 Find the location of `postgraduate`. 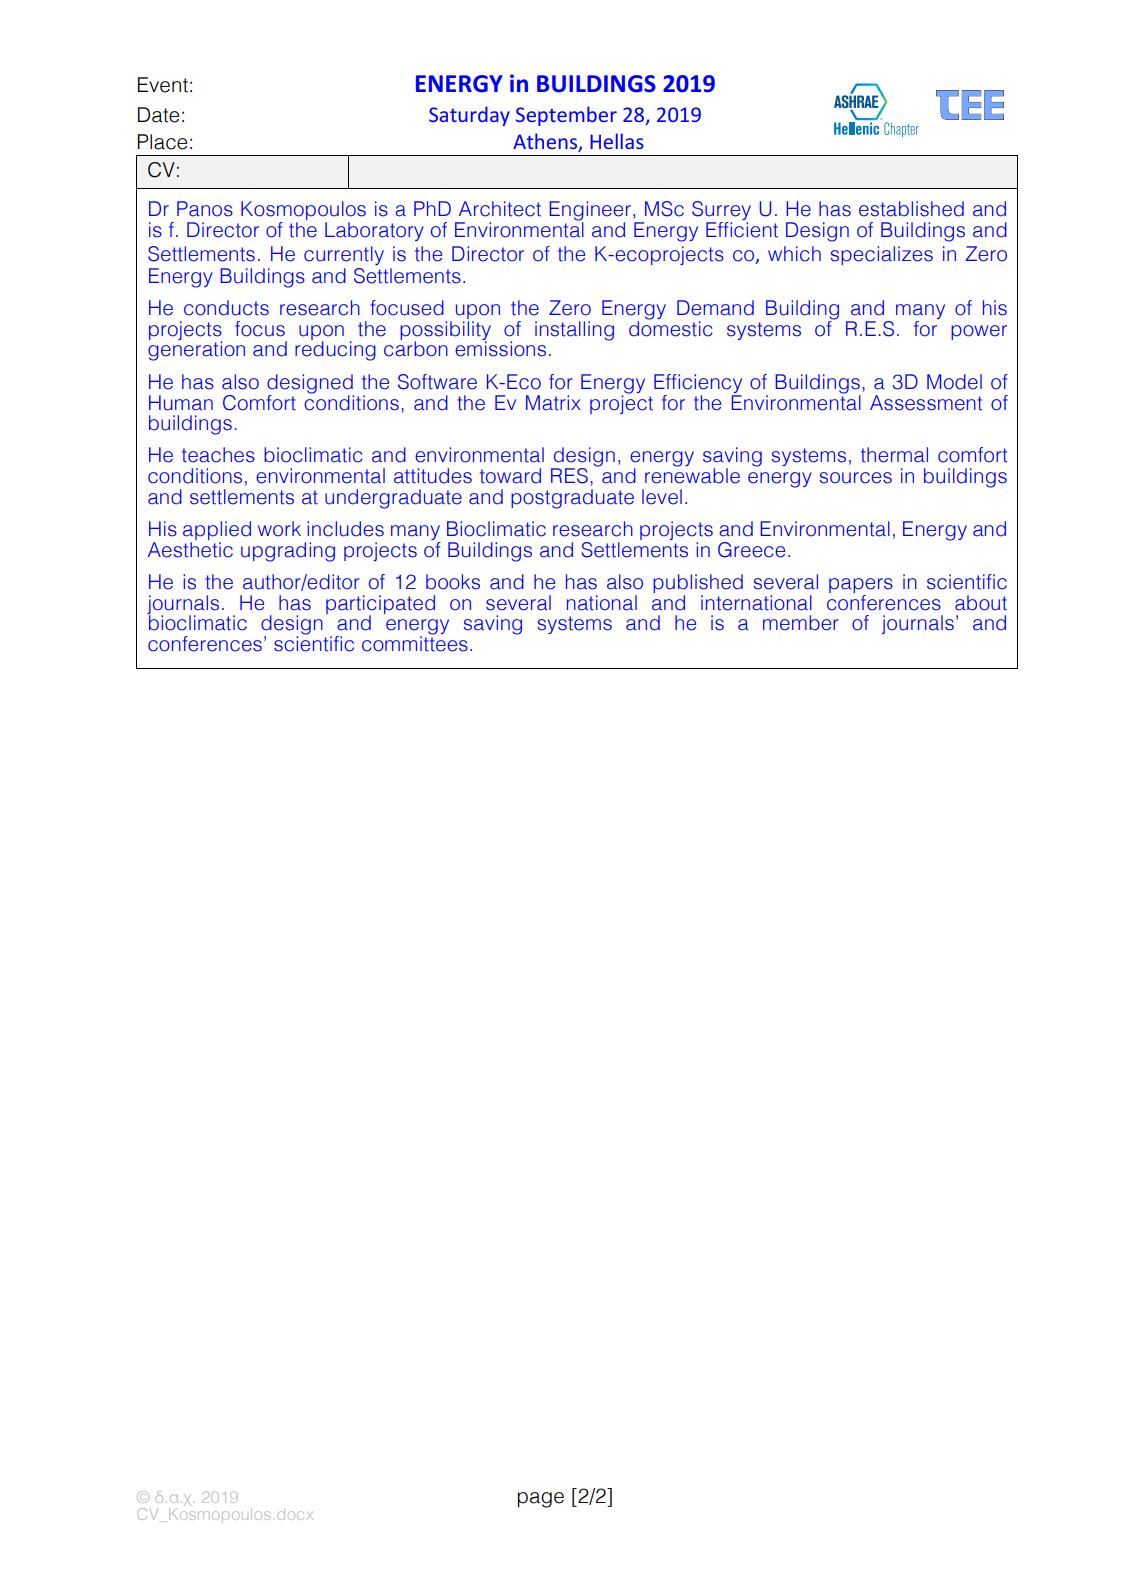

postgraduate is located at coordinates (573, 499).
